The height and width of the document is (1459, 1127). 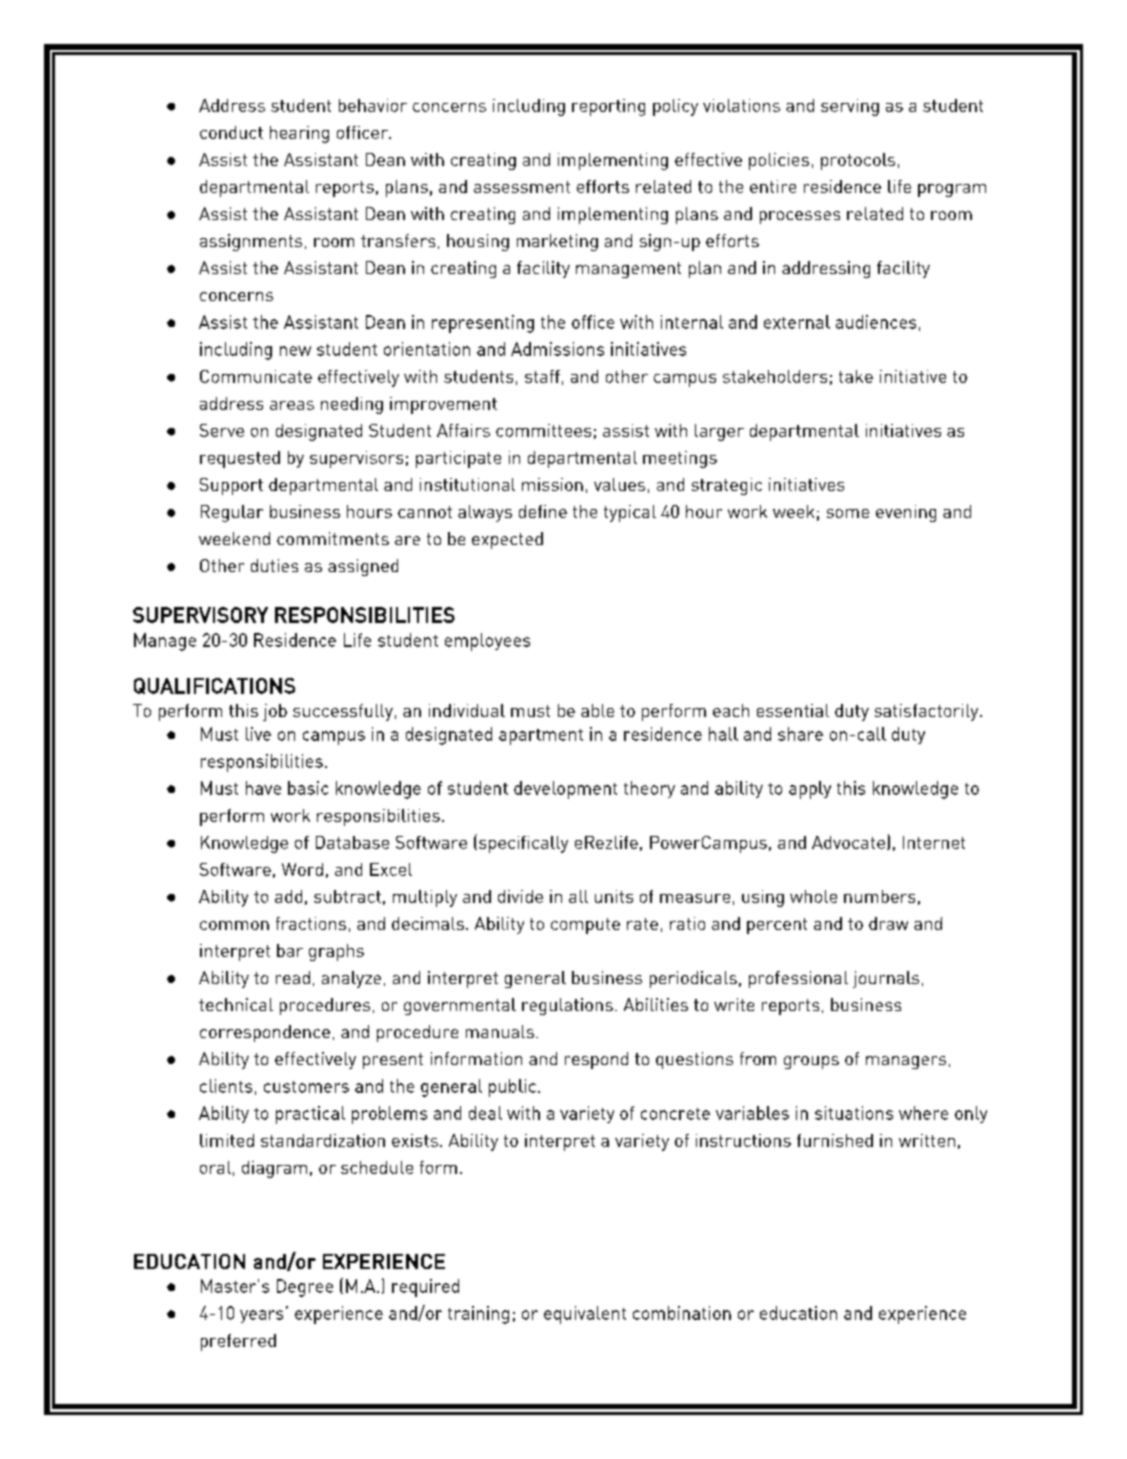 I want to click on satisfactorily, so click(x=928, y=712).
